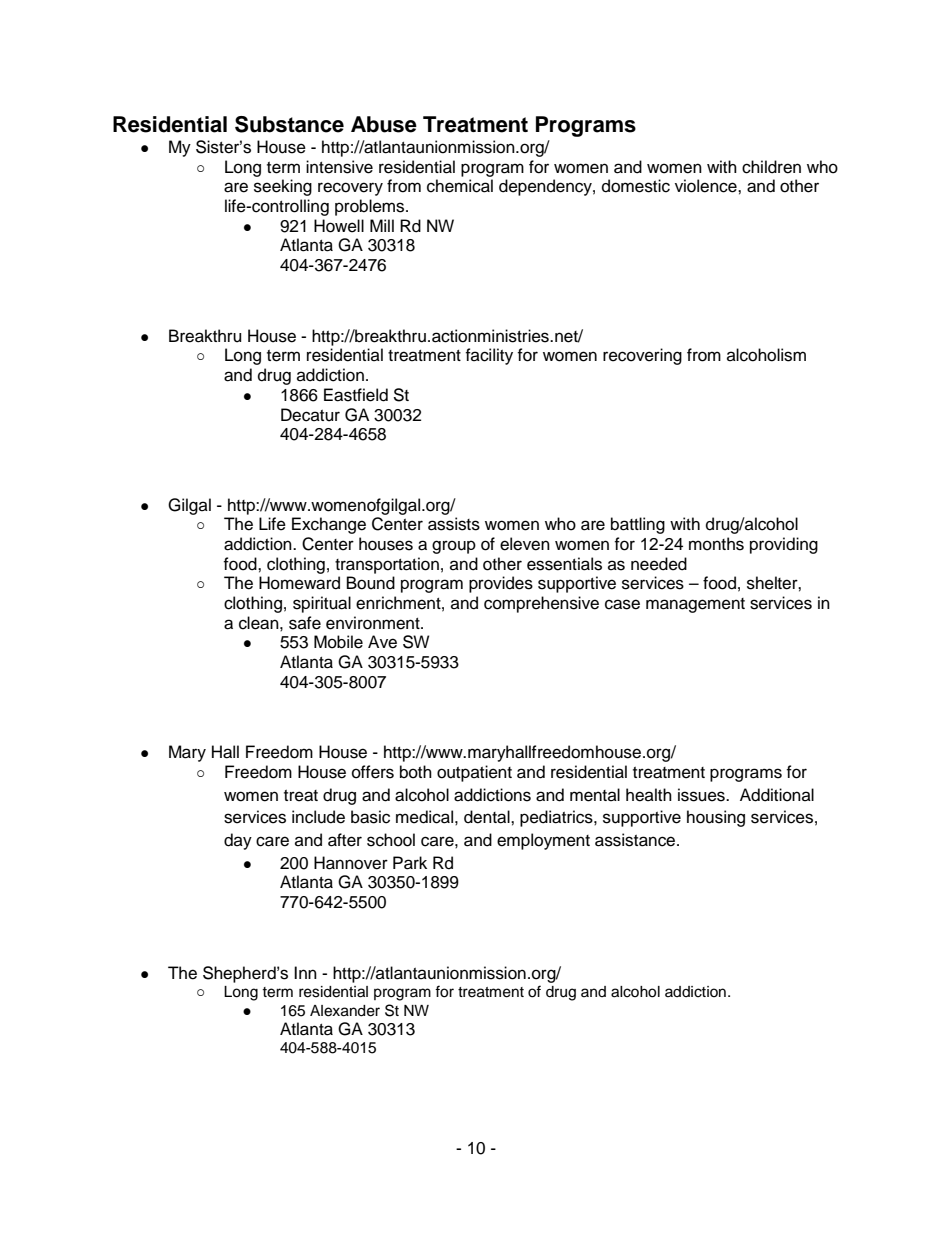  What do you see at coordinates (707, 186) in the document?
I see `violence` at bounding box center [707, 186].
